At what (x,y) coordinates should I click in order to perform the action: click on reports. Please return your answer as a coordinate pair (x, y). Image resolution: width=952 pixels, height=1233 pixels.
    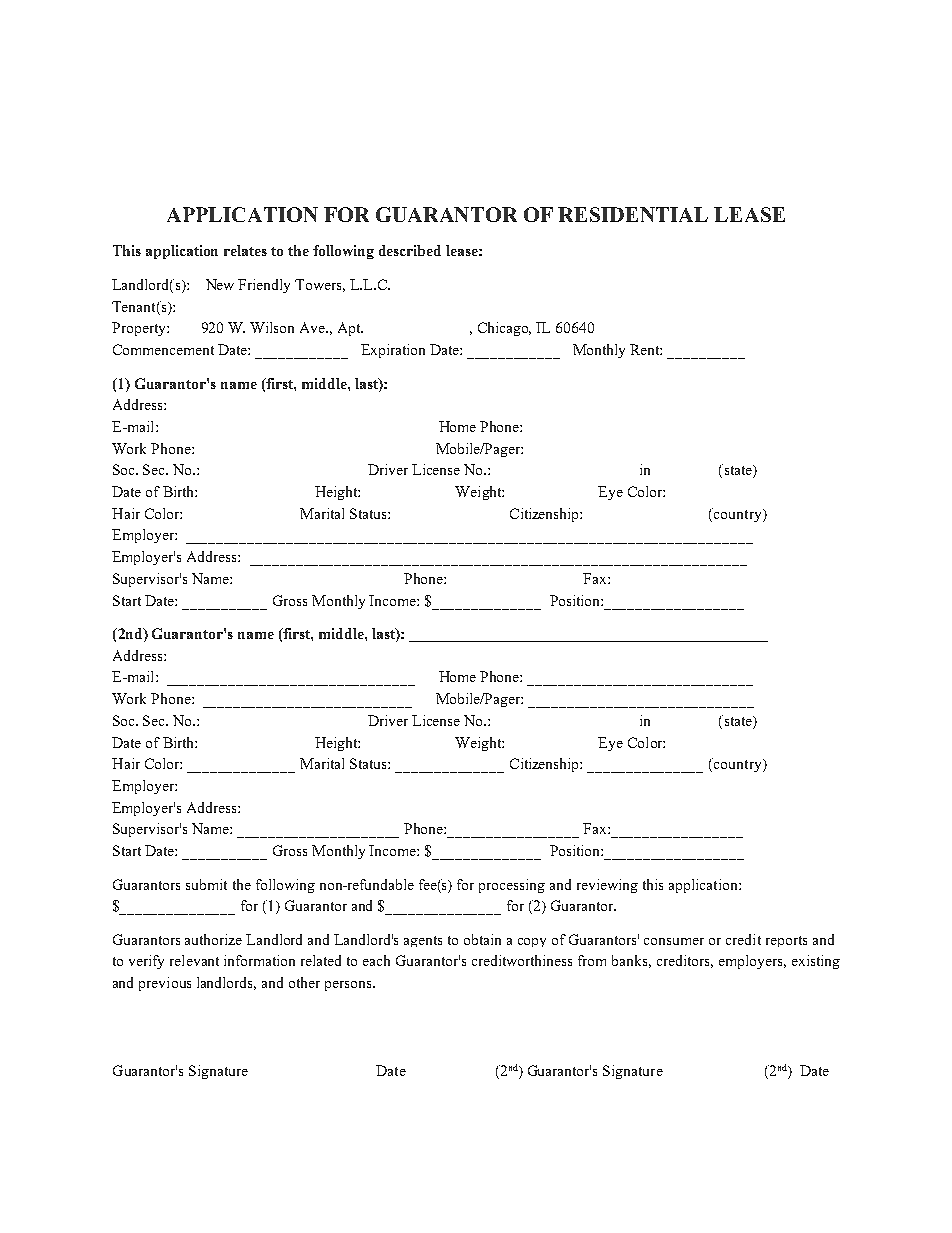
    Looking at the image, I should click on (786, 941).
